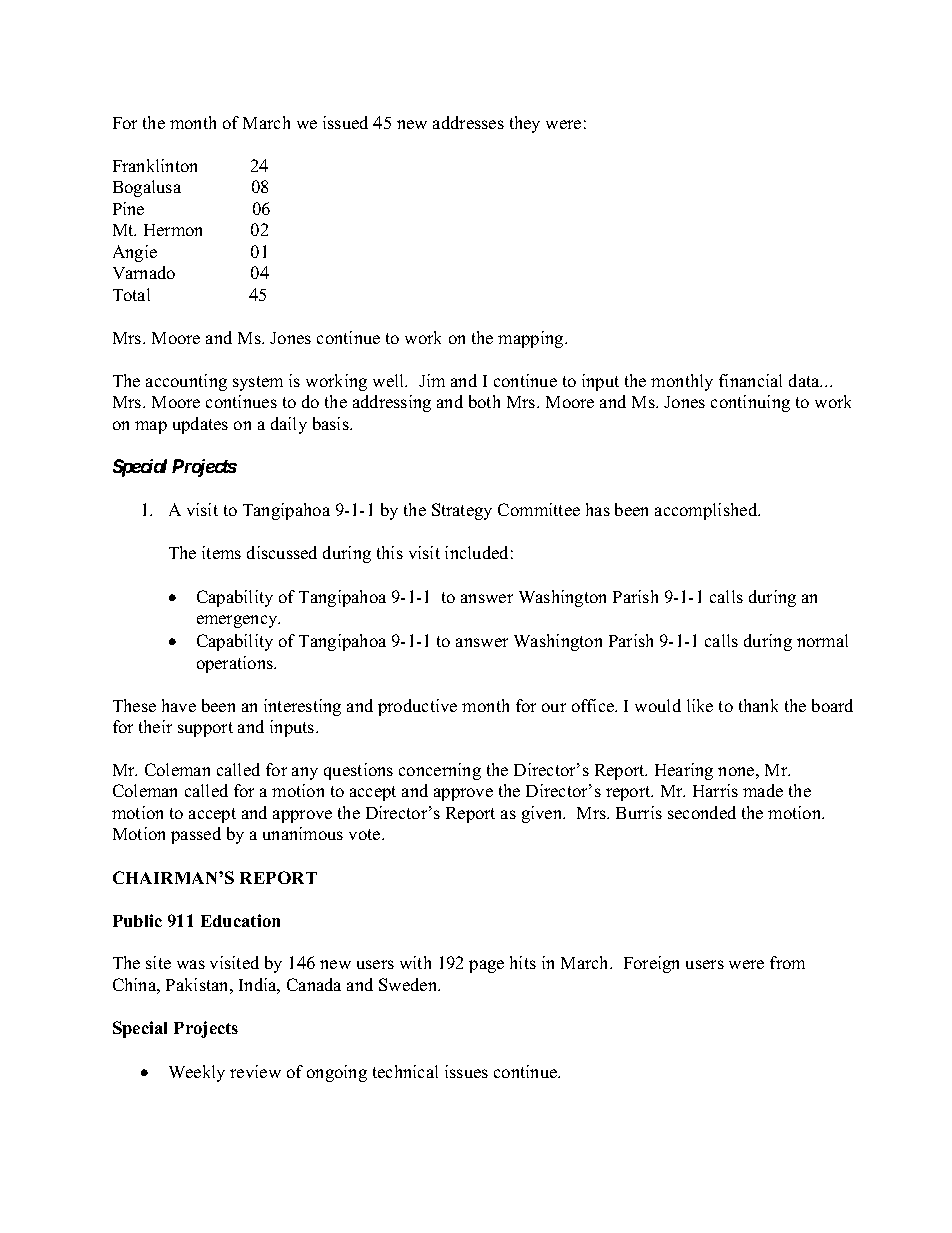  Describe the element at coordinates (147, 188) in the screenshot. I see `Bogalusa` at that location.
